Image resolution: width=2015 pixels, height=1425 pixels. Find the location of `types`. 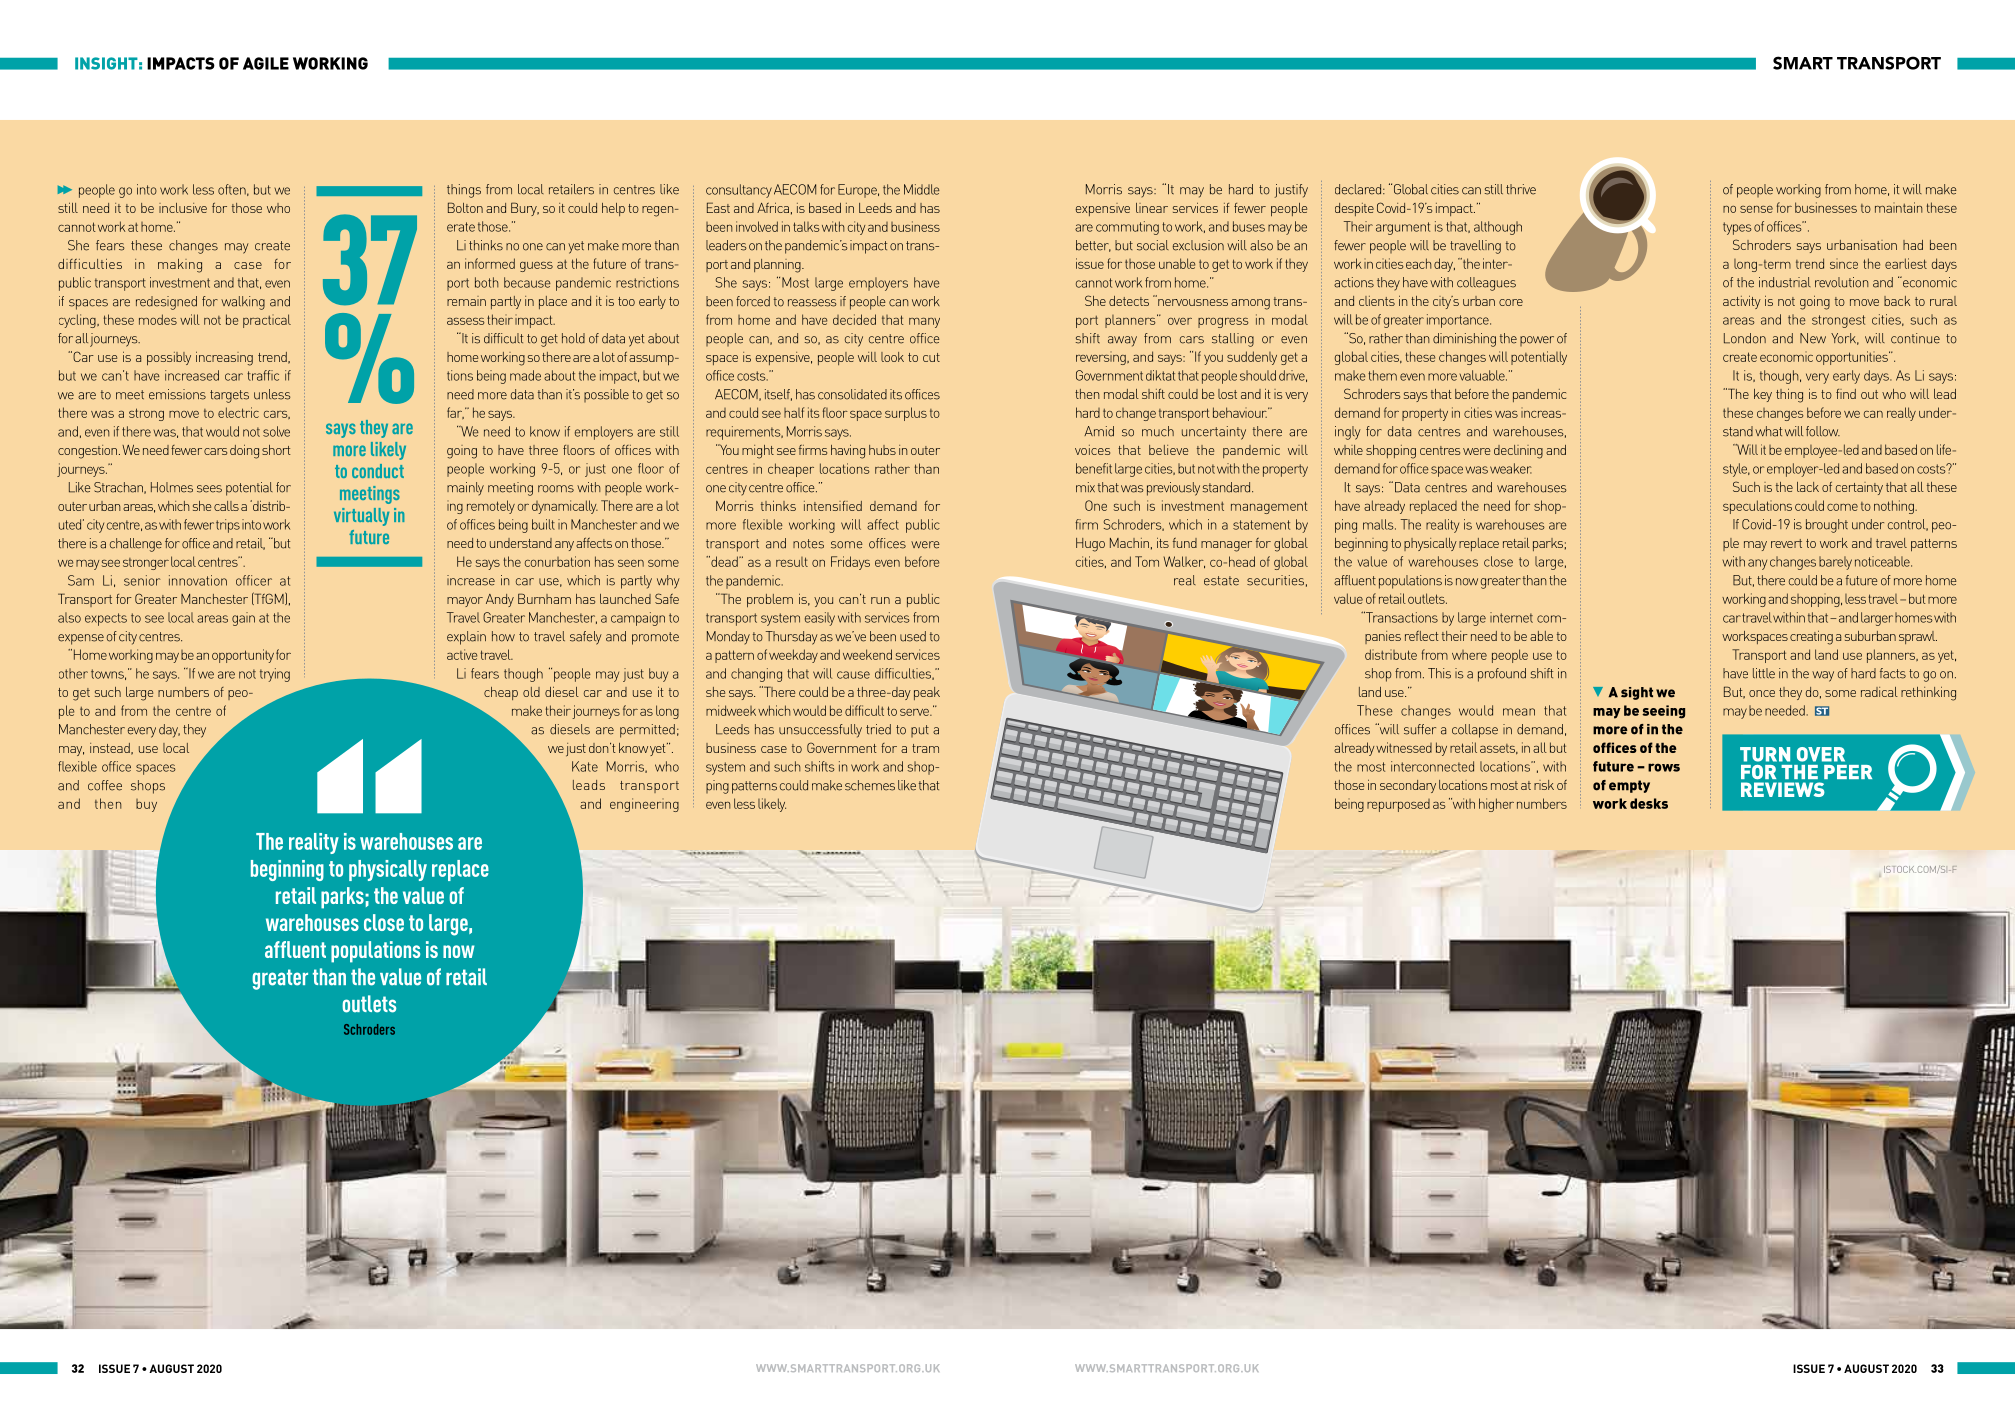

types is located at coordinates (1737, 228).
